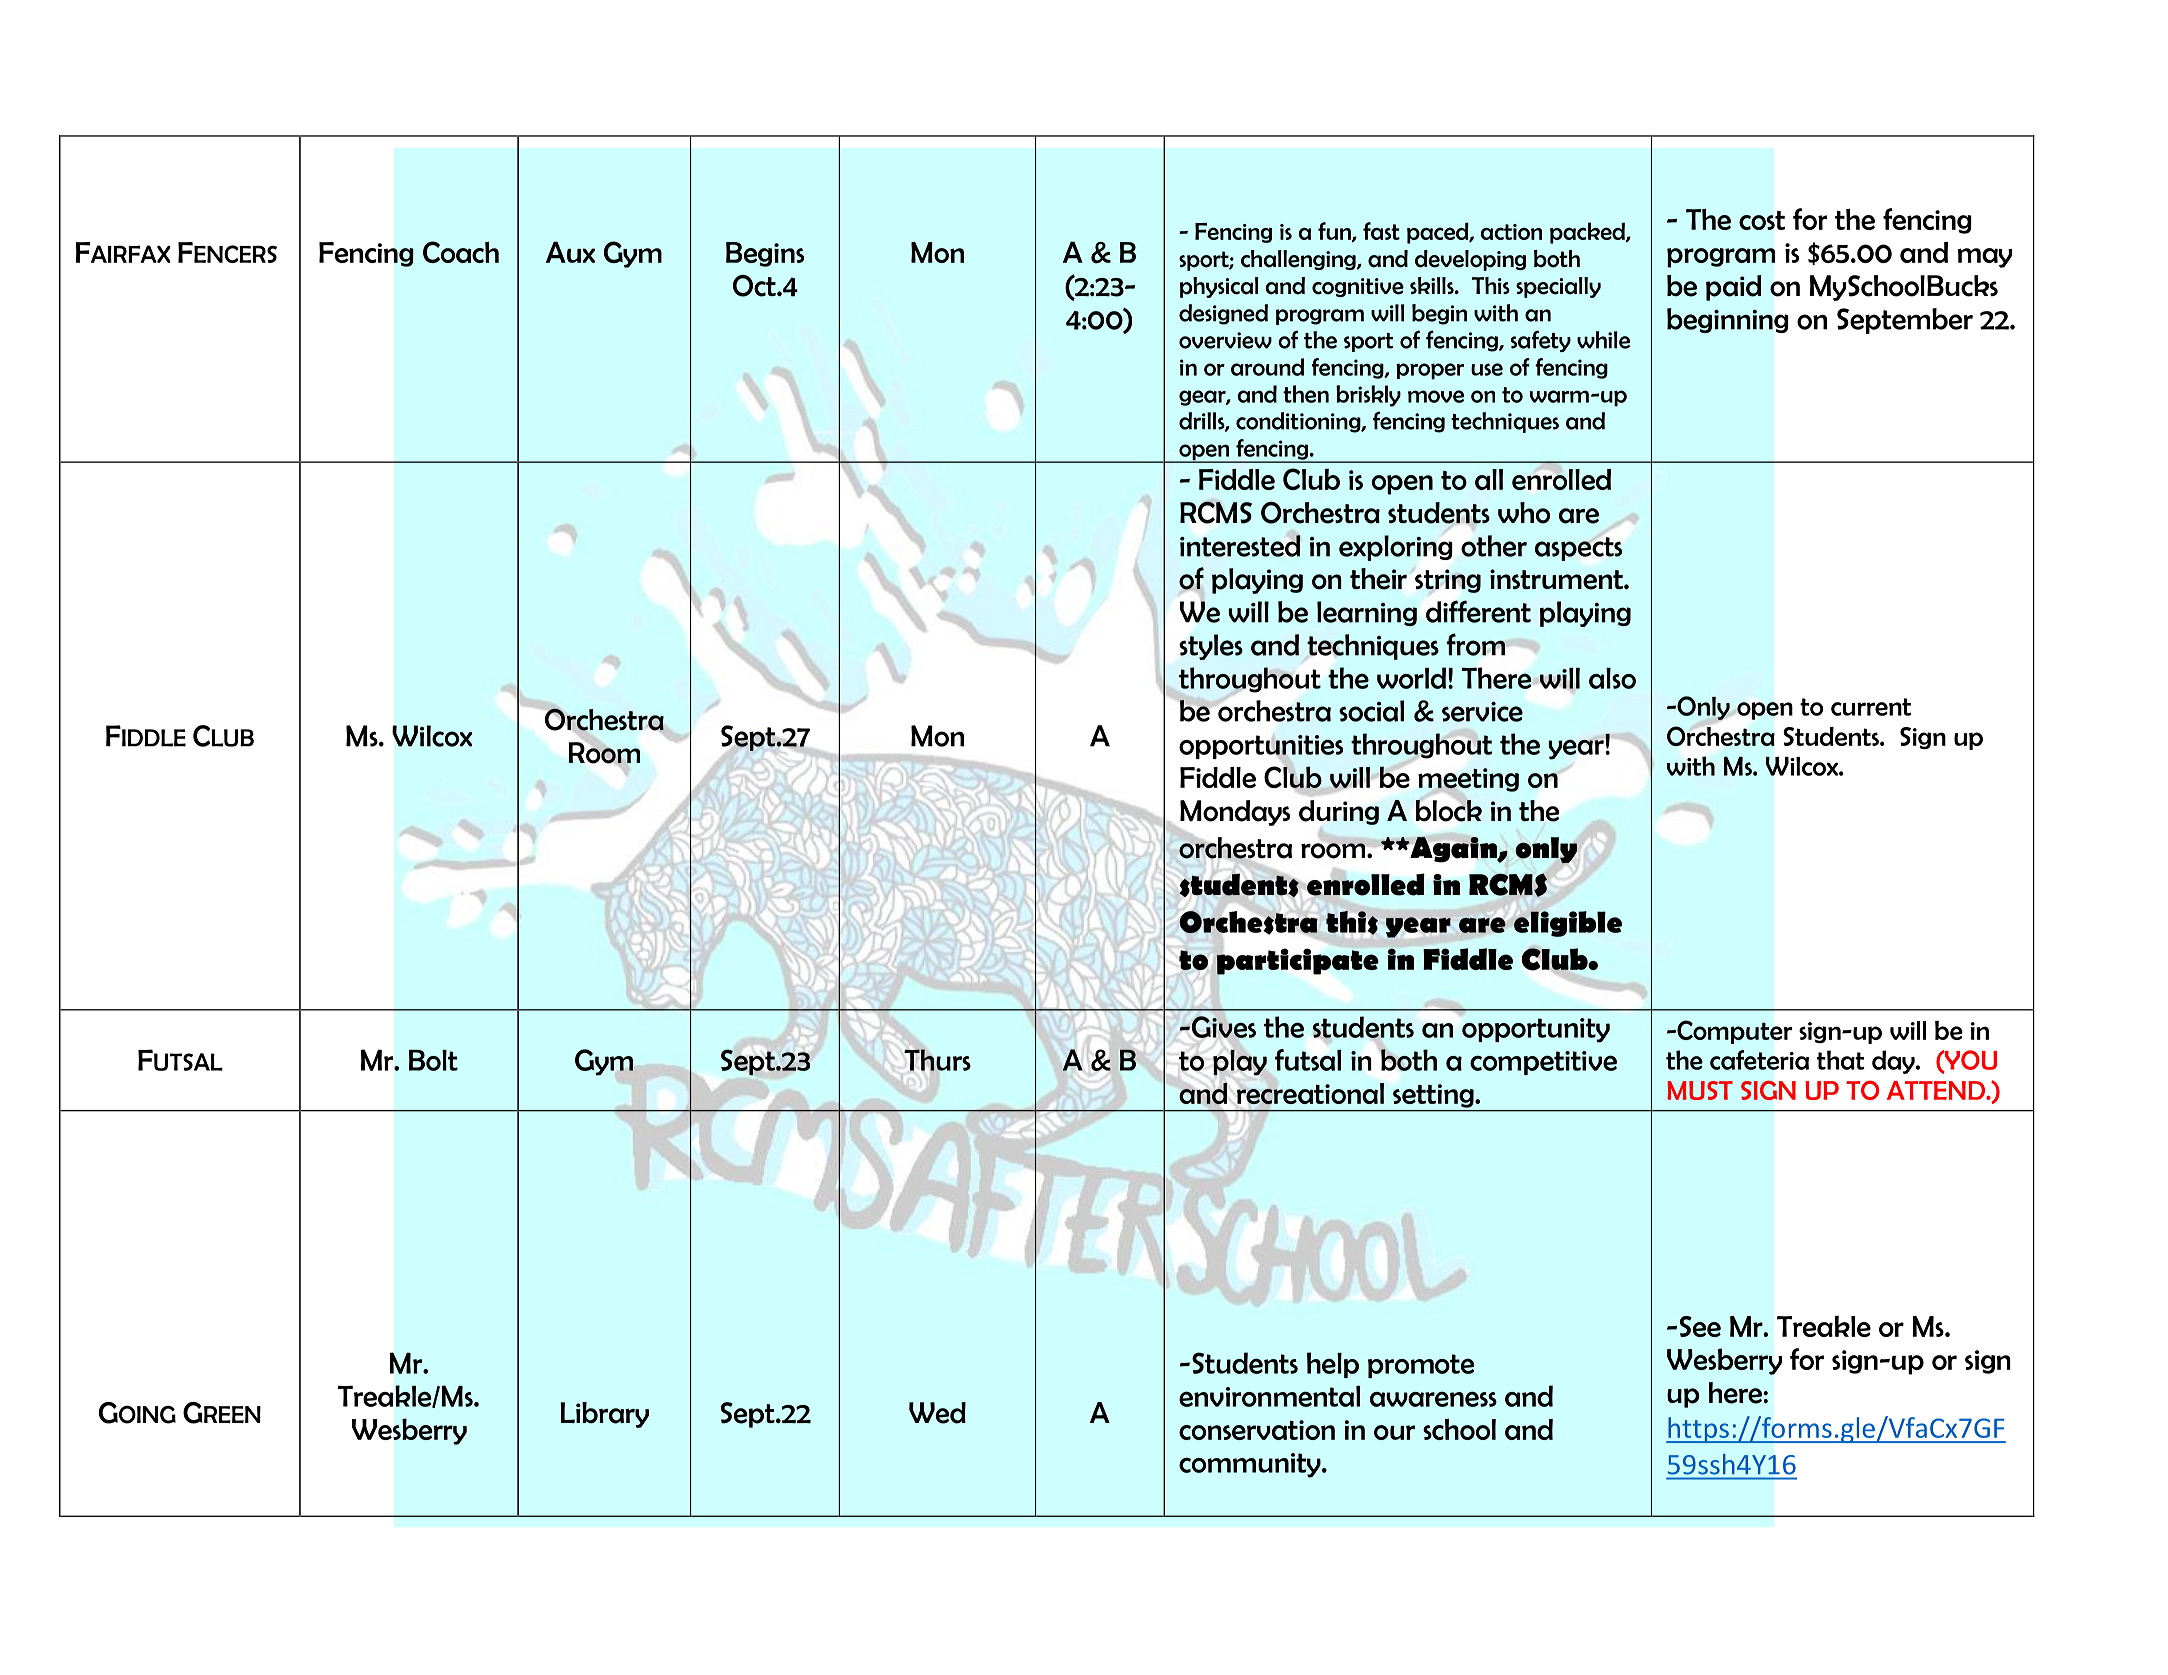 Image resolution: width=2168 pixels, height=1675 pixels. Describe the element at coordinates (1700, 1326) in the screenshot. I see `See` at that location.
